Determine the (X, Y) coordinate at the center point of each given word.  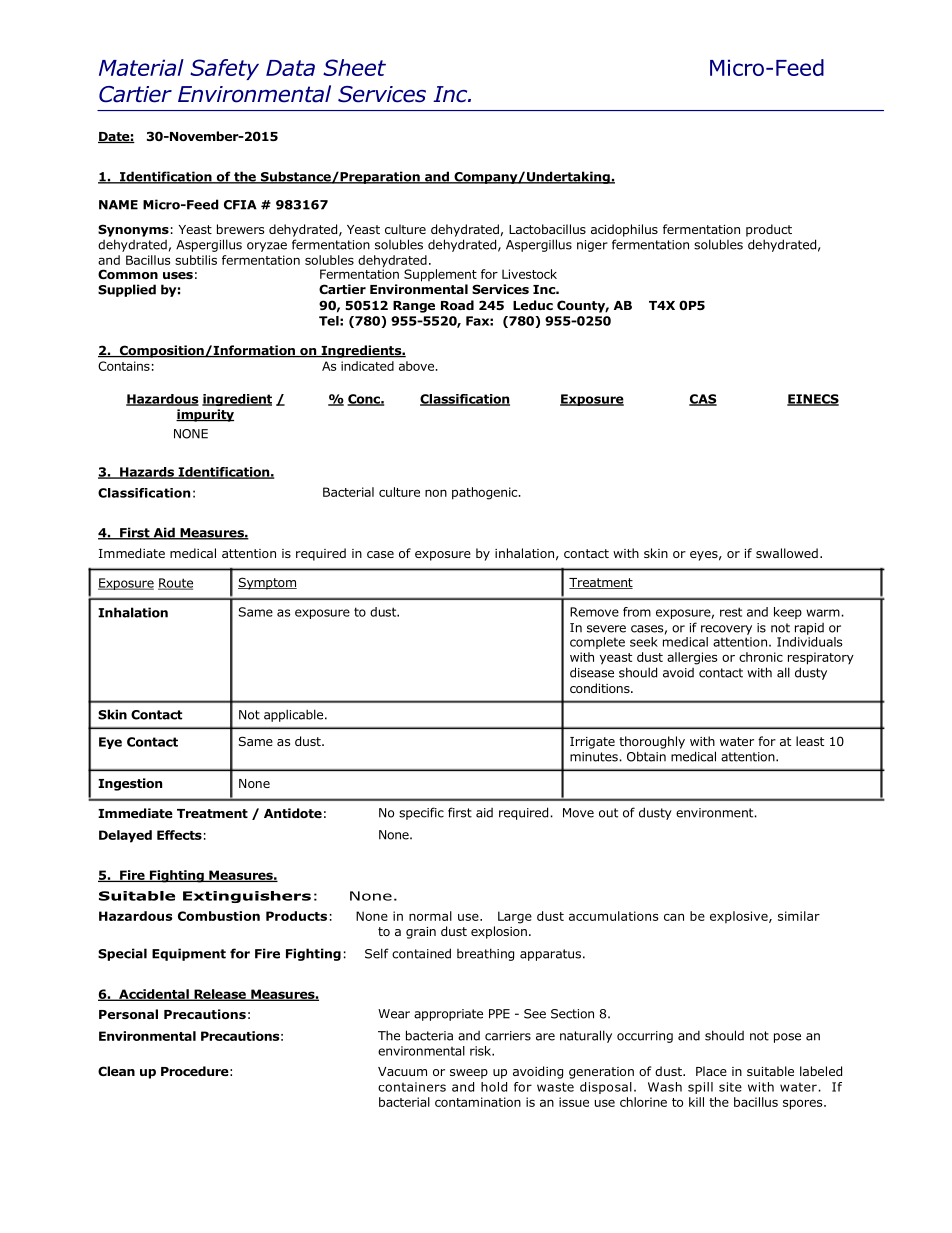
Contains (124, 366)
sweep (469, 1074)
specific (421, 813)
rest (731, 612)
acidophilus (624, 230)
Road (457, 305)
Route (175, 584)
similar (799, 916)
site (730, 1087)
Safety (224, 69)
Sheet (354, 67)
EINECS (813, 400)
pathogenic (486, 493)
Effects (179, 835)
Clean (116, 1071)
